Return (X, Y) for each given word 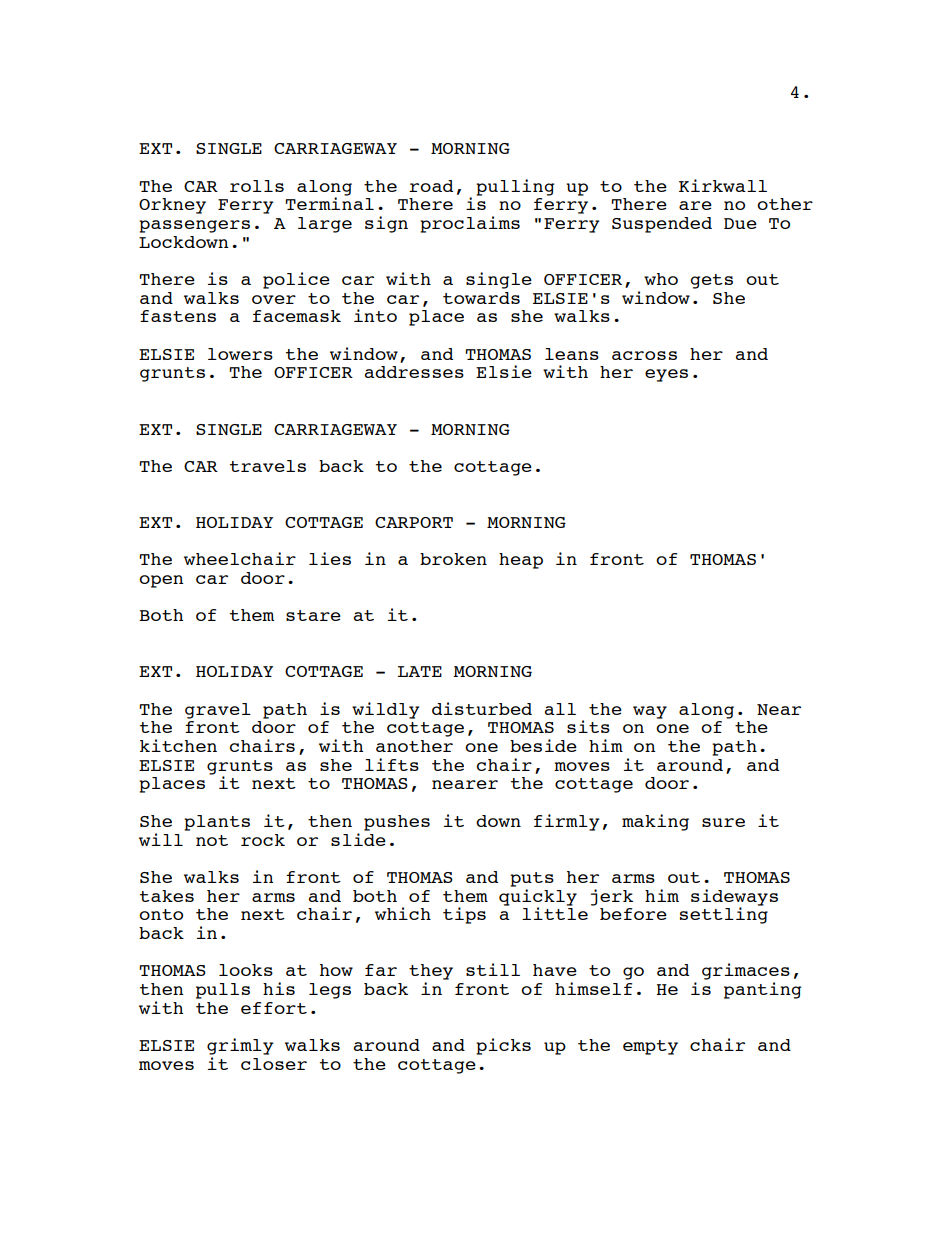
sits (588, 726)
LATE (420, 671)
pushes (397, 823)
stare (313, 615)
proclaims (470, 224)
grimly (240, 1046)
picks (503, 1046)
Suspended (662, 225)
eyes (666, 375)
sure (723, 822)
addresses (414, 372)
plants (217, 823)
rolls (257, 186)
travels (268, 466)
